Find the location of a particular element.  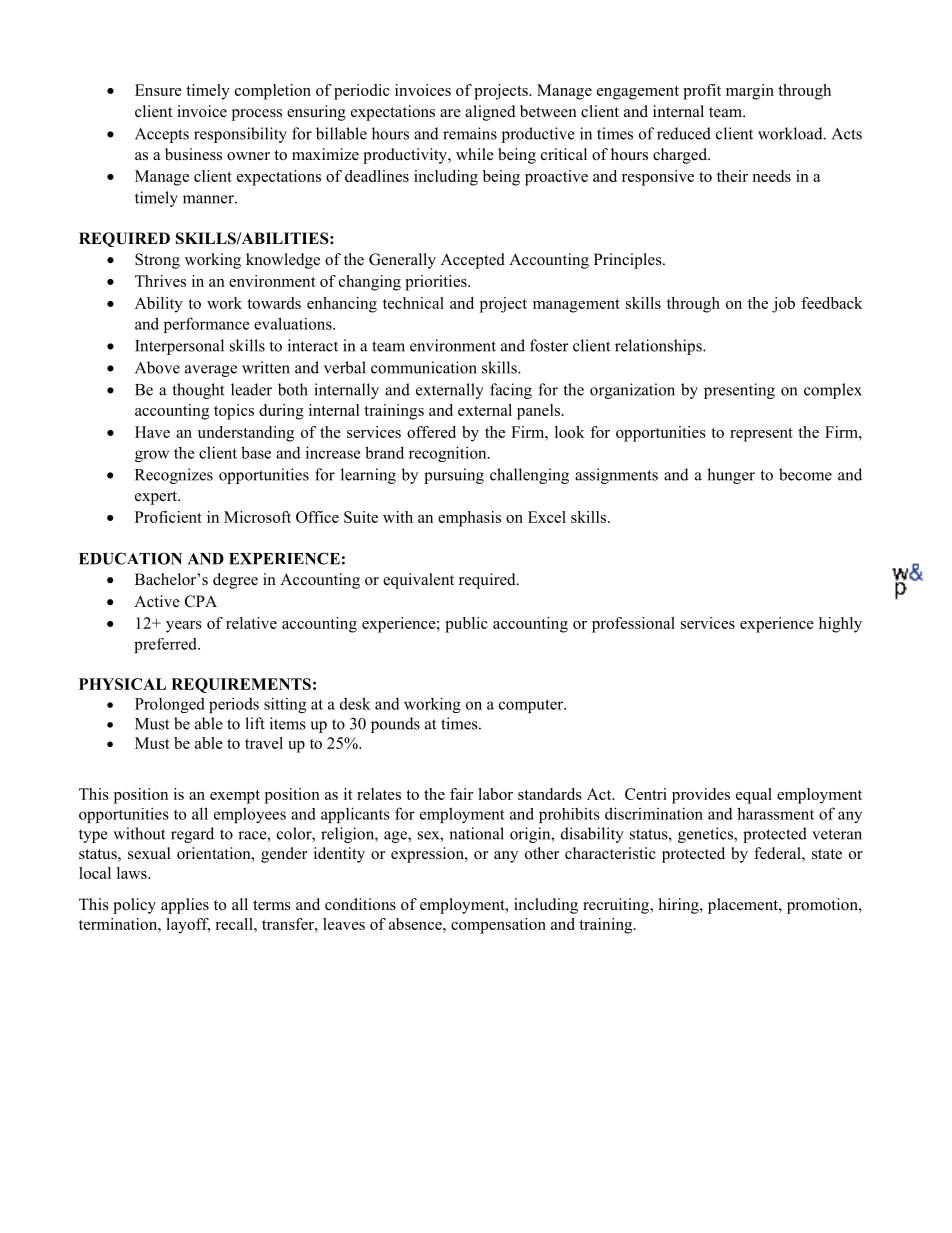

thought is located at coordinates (198, 391).
